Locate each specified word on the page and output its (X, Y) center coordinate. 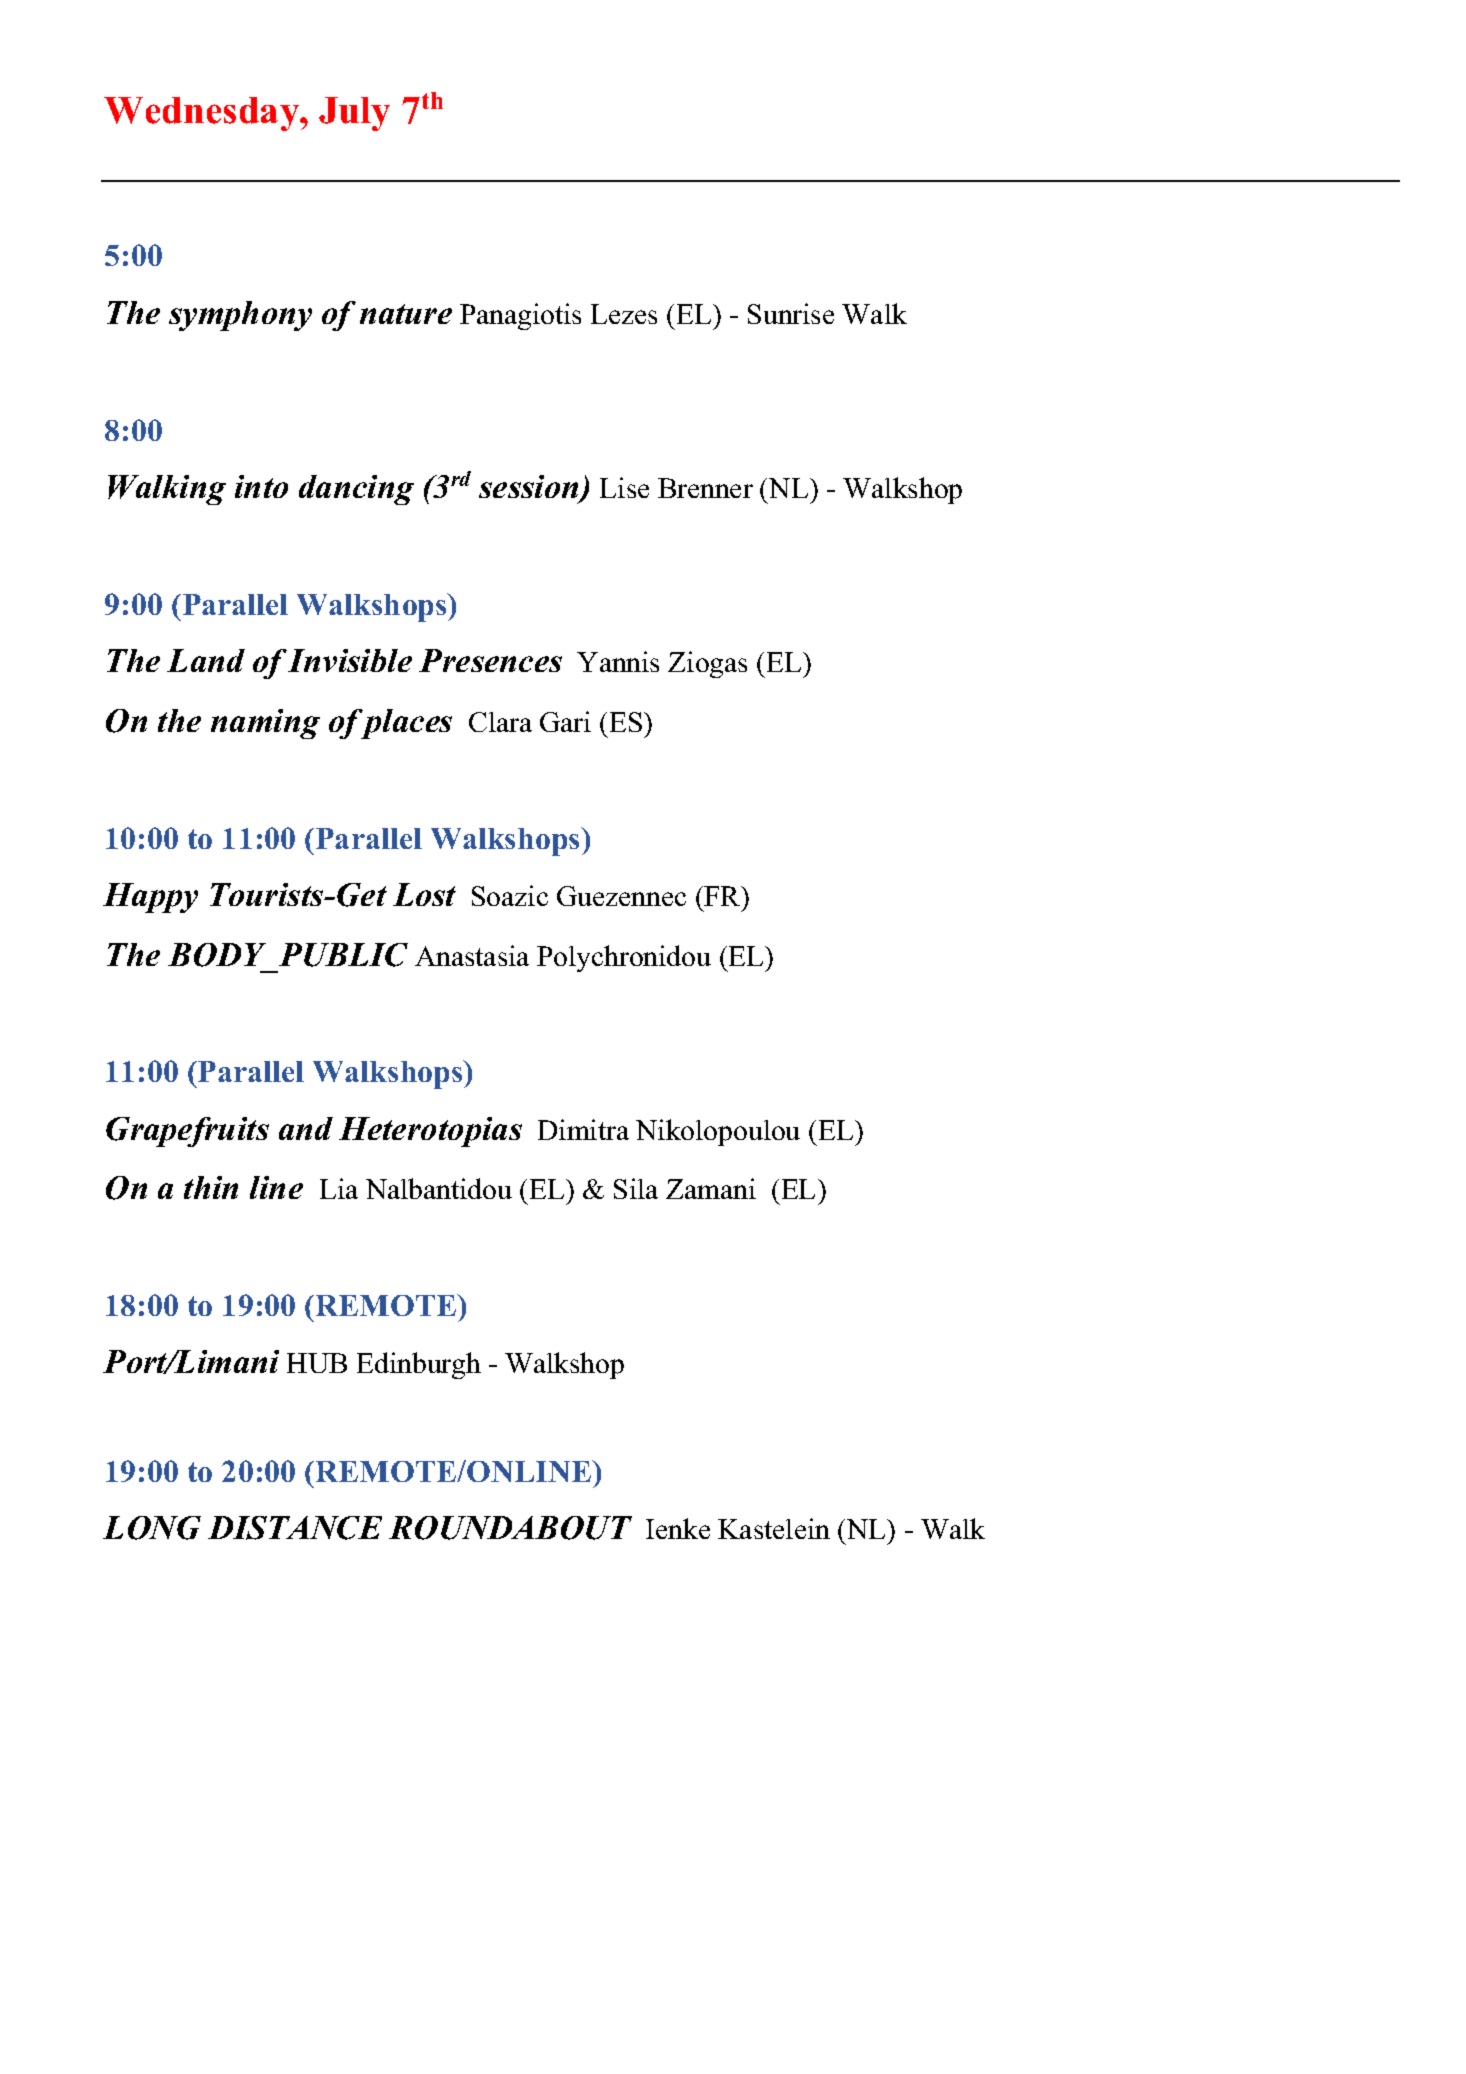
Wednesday (203, 114)
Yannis (618, 661)
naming (265, 724)
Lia (339, 1188)
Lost (424, 894)
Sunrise (791, 313)
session (530, 488)
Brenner (705, 488)
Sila (636, 1188)
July (354, 114)
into (261, 486)
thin (211, 1187)
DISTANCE (295, 1528)
